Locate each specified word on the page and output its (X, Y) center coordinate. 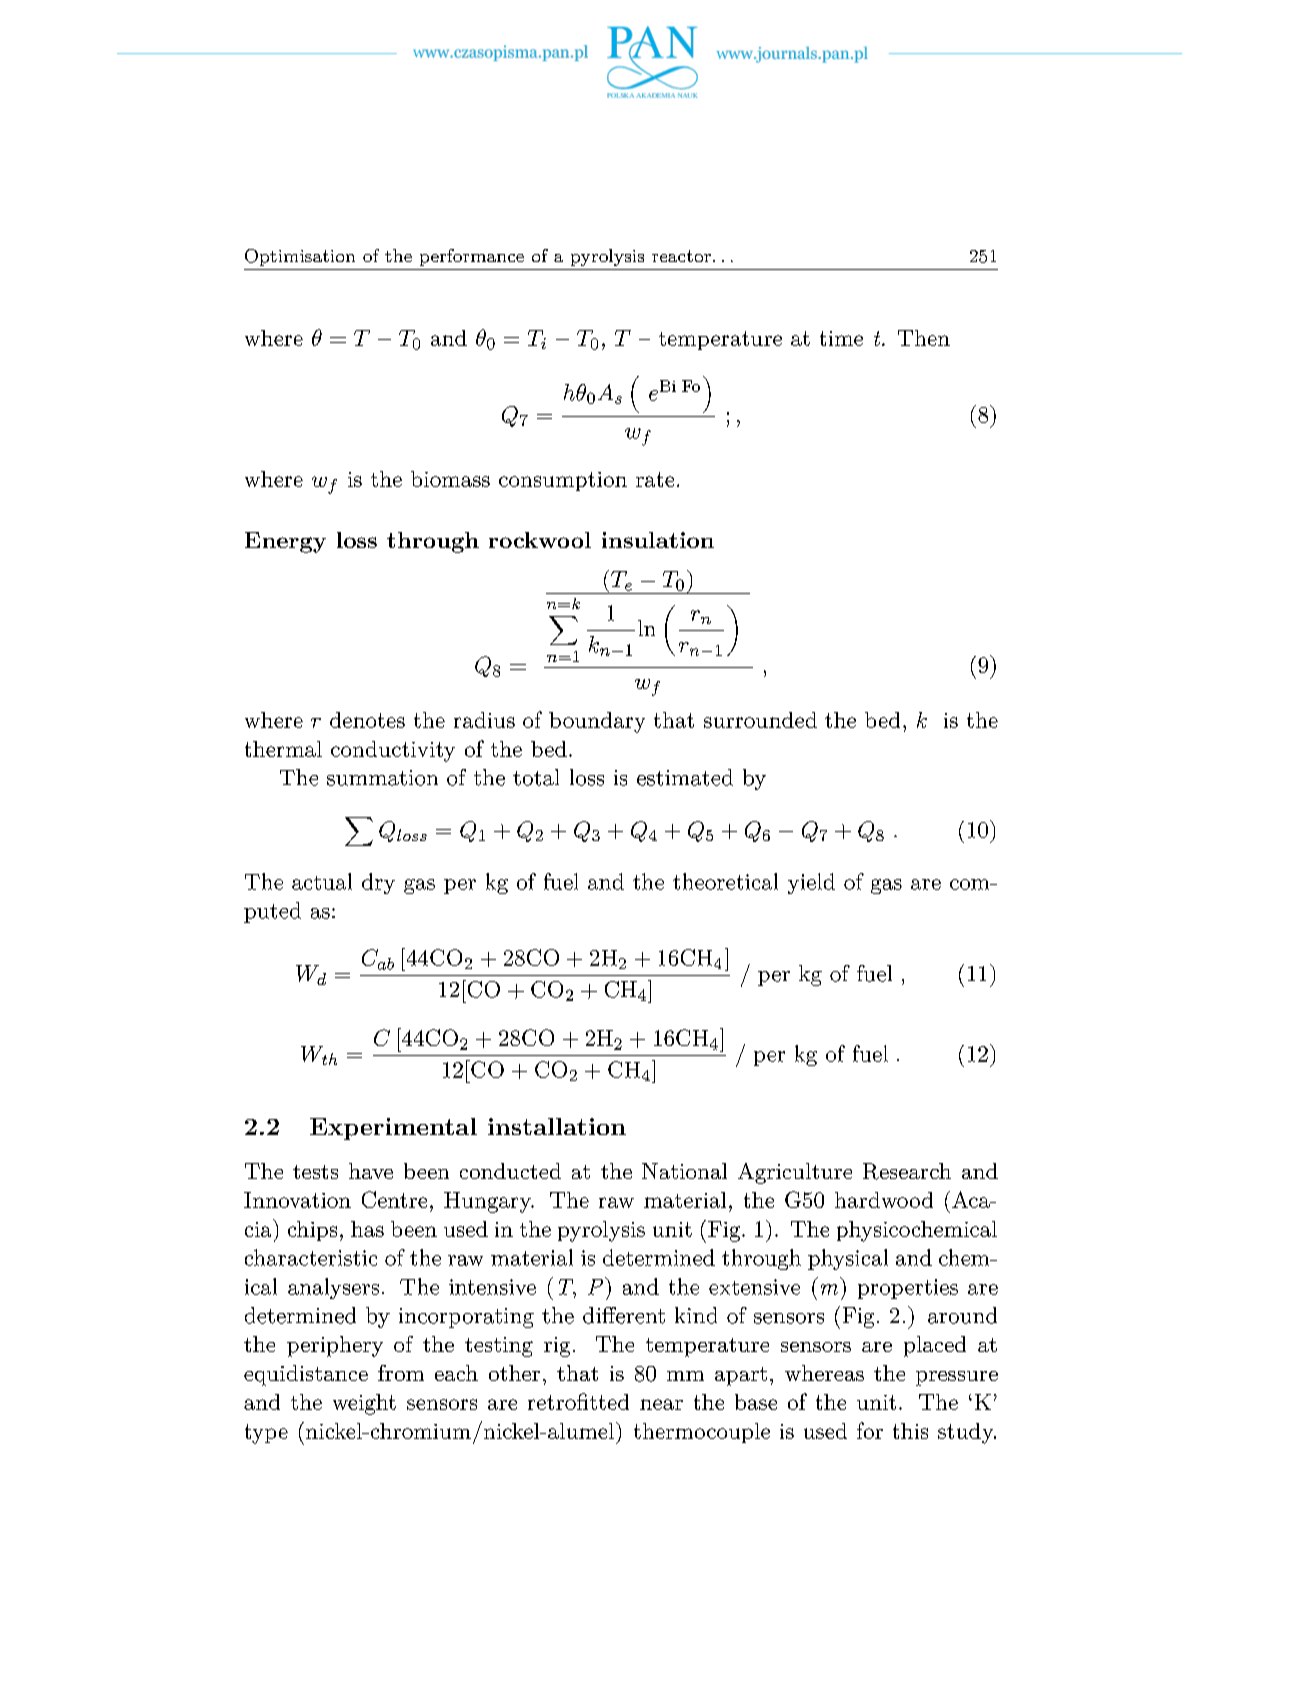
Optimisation (300, 257)
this (910, 1431)
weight (364, 1404)
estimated (685, 777)
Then (924, 338)
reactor (681, 256)
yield (811, 883)
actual (322, 881)
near (661, 1404)
